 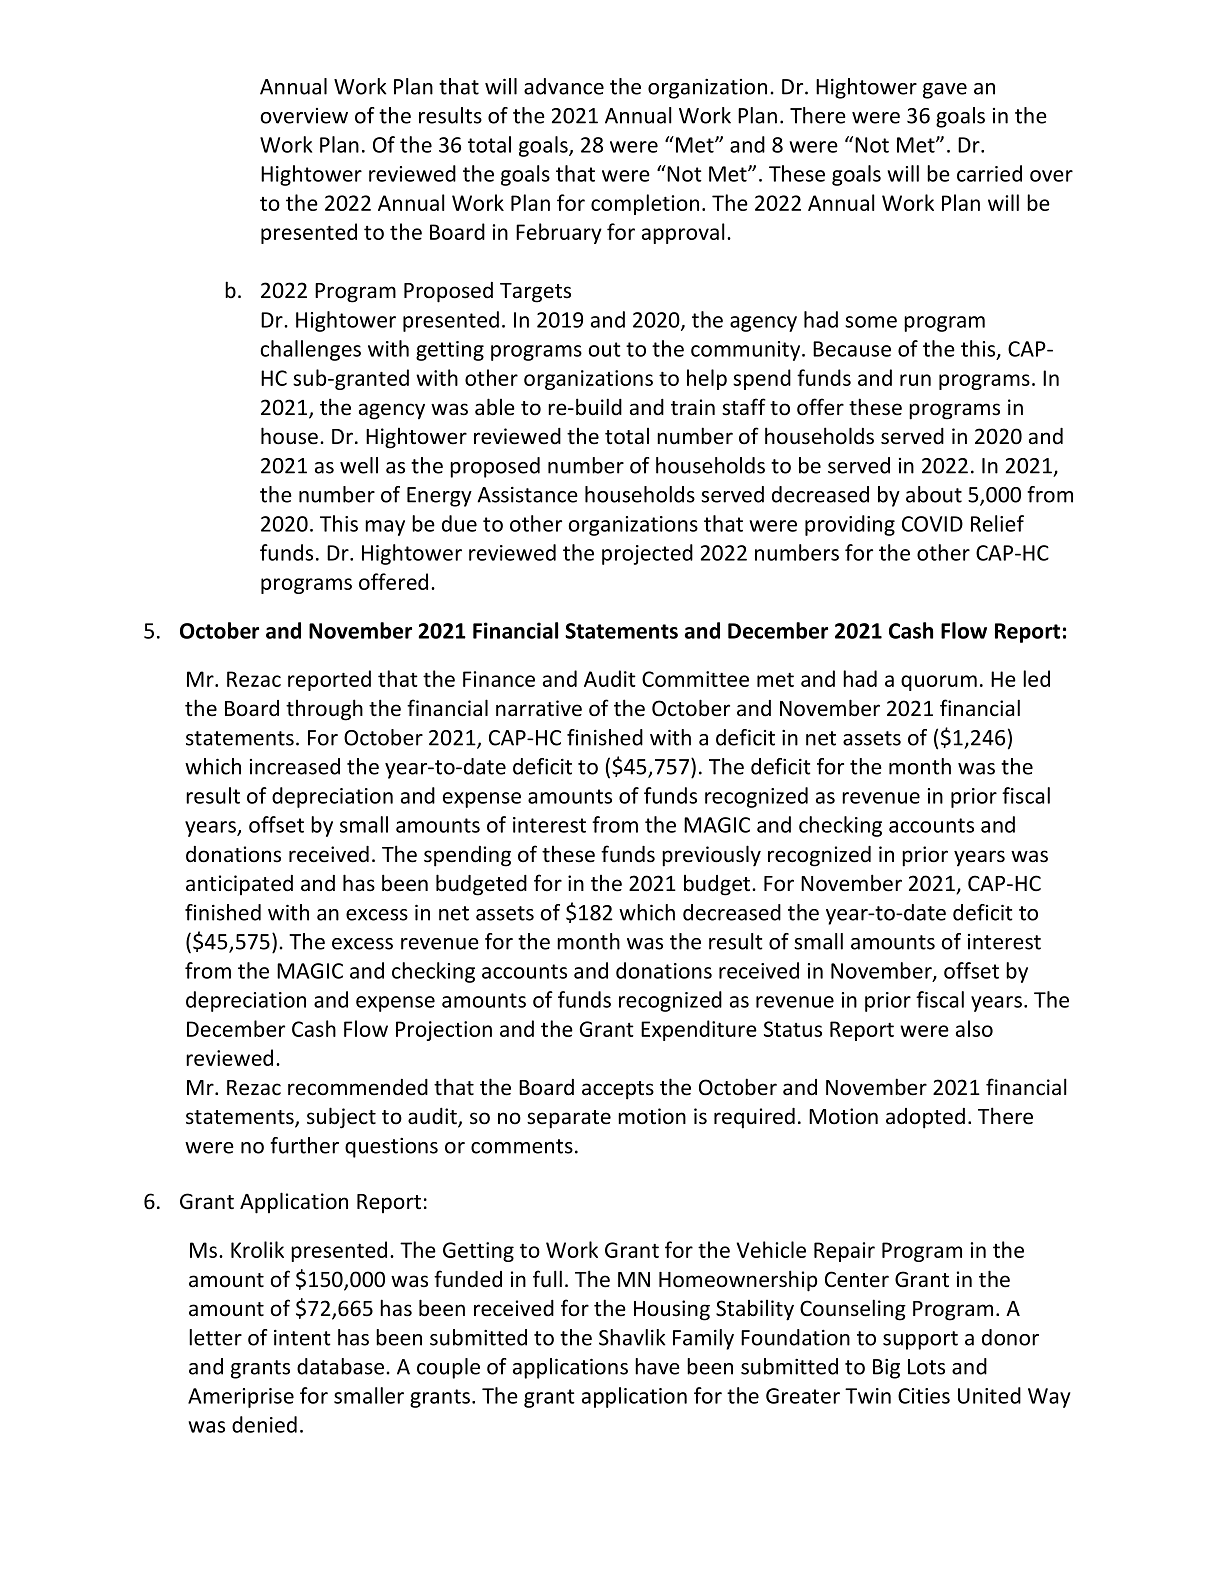 What do you see at coordinates (945, 91) in the screenshot?
I see `gave` at bounding box center [945, 91].
